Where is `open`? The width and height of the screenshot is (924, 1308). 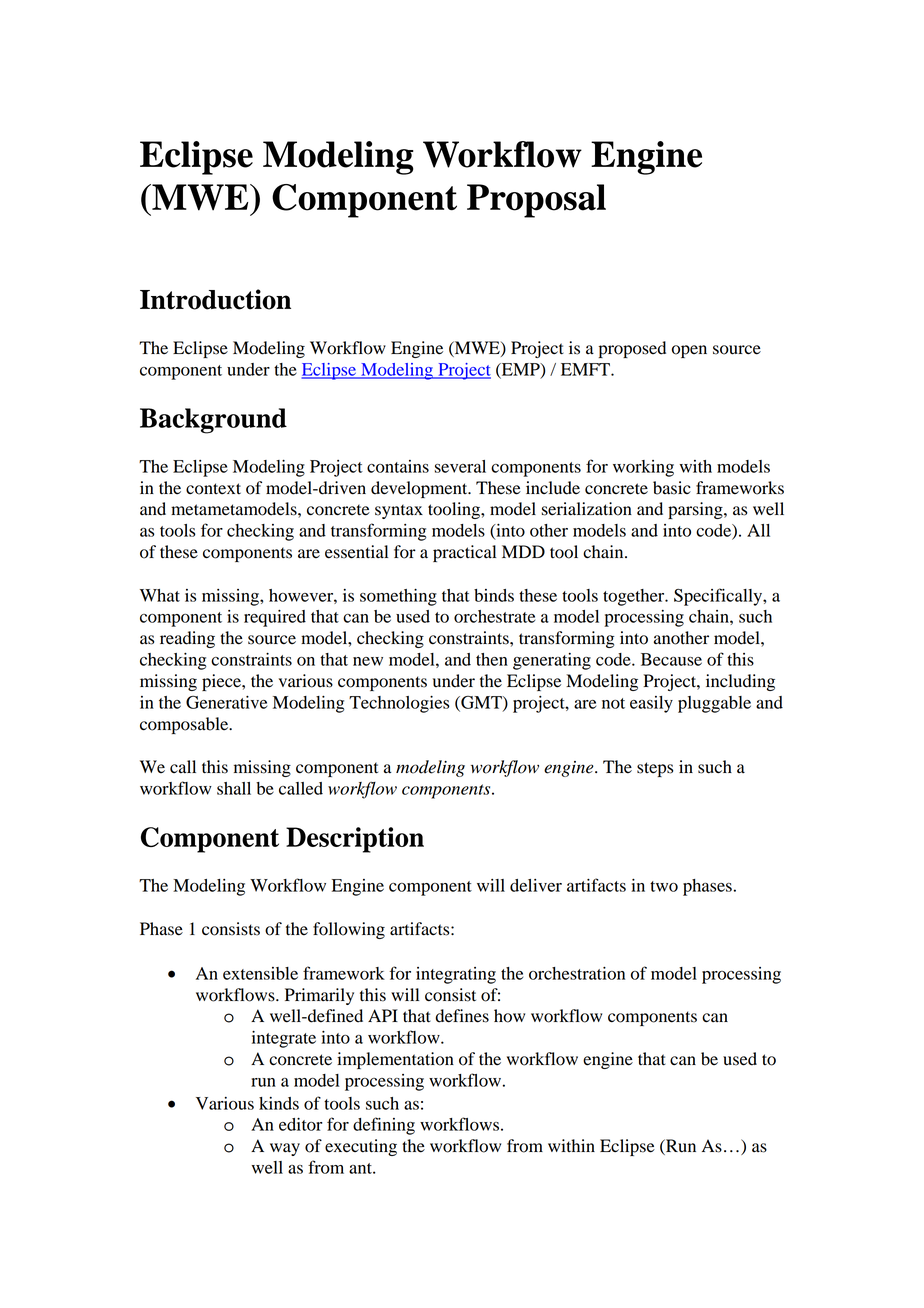 open is located at coordinates (689, 351).
